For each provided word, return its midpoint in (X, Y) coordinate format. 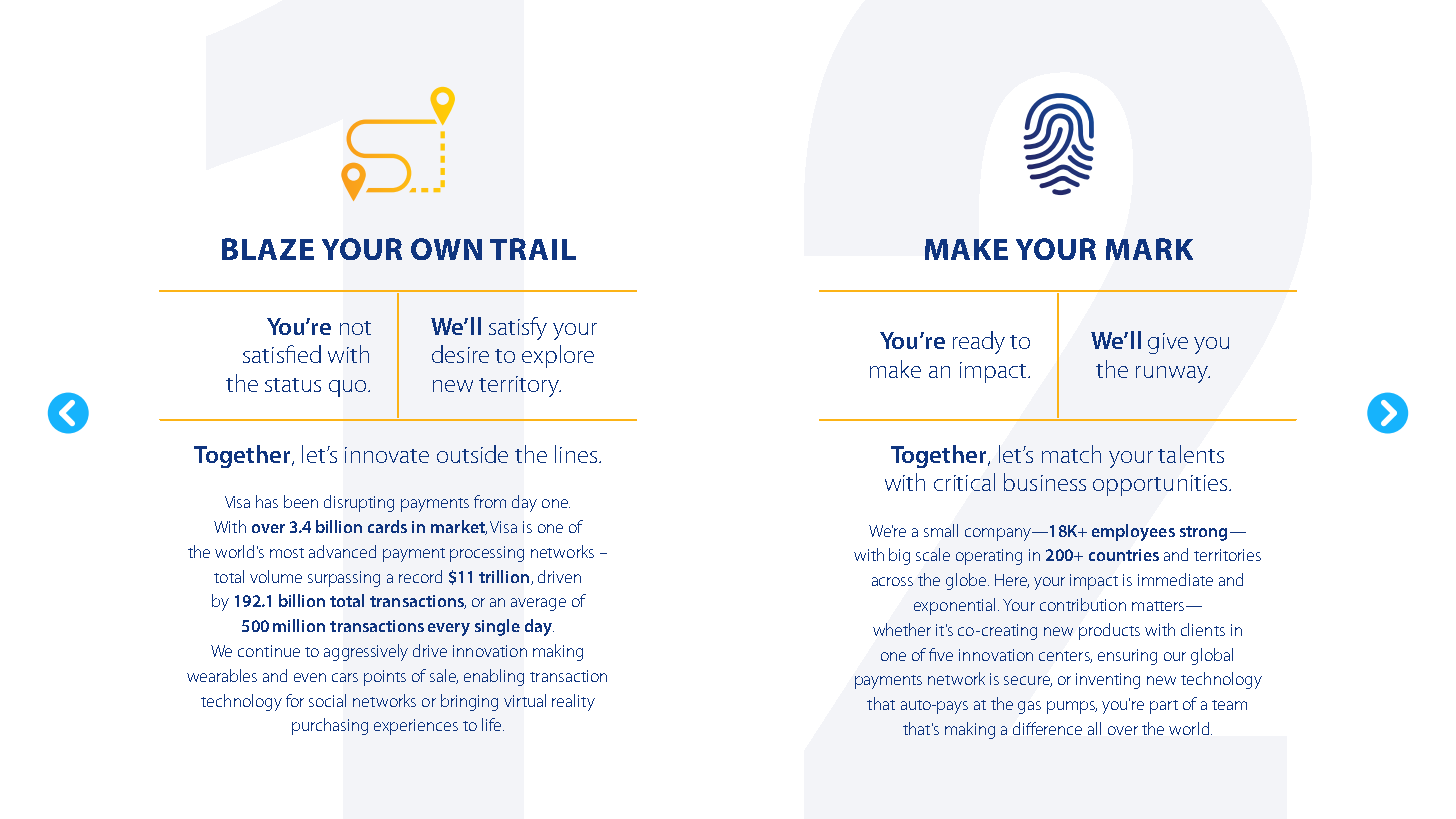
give (1168, 343)
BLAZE (268, 249)
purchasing (330, 726)
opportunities (1160, 485)
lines (577, 454)
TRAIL (533, 249)
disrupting (359, 503)
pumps (1072, 707)
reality (573, 702)
